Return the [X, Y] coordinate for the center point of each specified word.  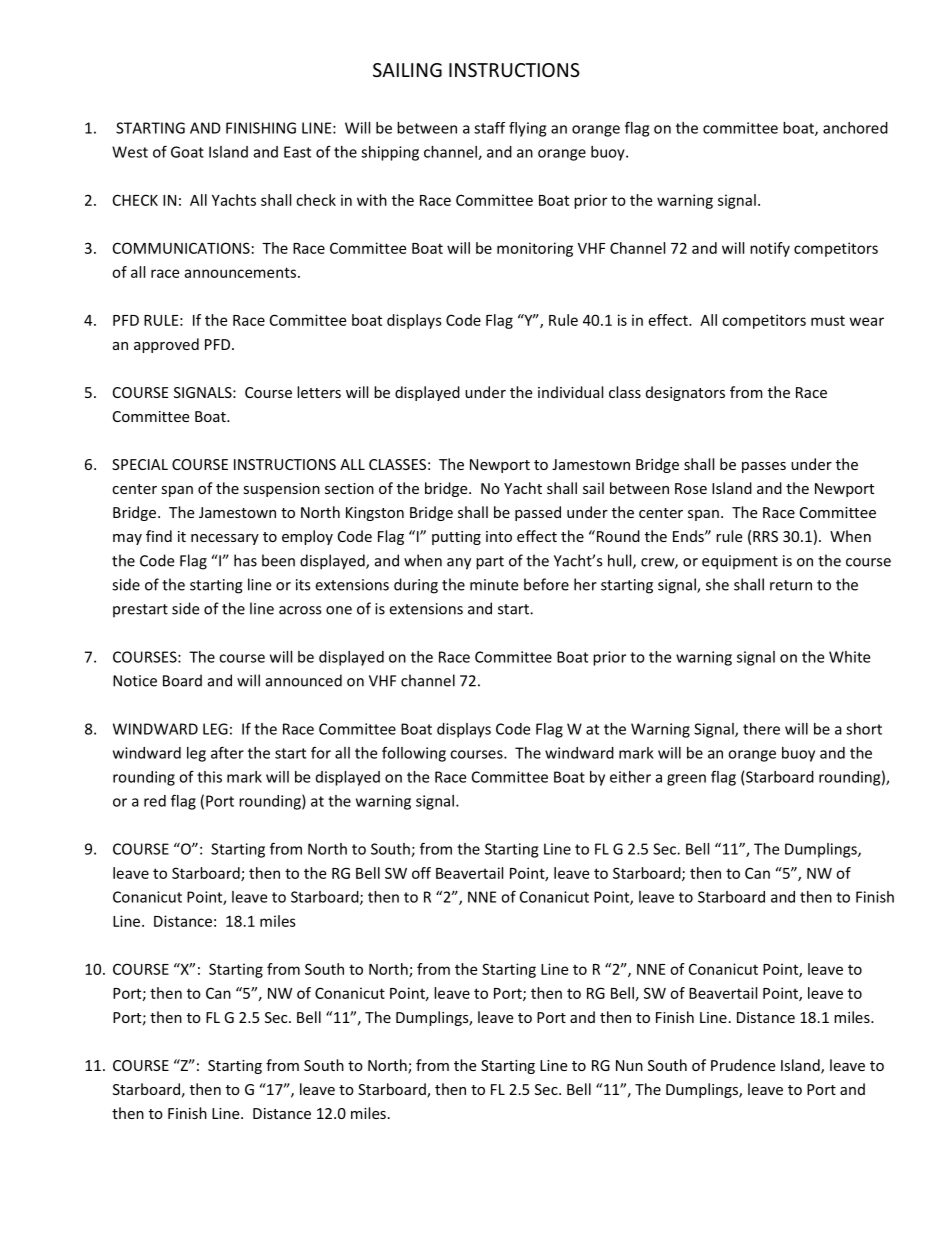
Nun [629, 1065]
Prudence [743, 1065]
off [421, 873]
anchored [855, 128]
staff [489, 128]
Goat [187, 152]
